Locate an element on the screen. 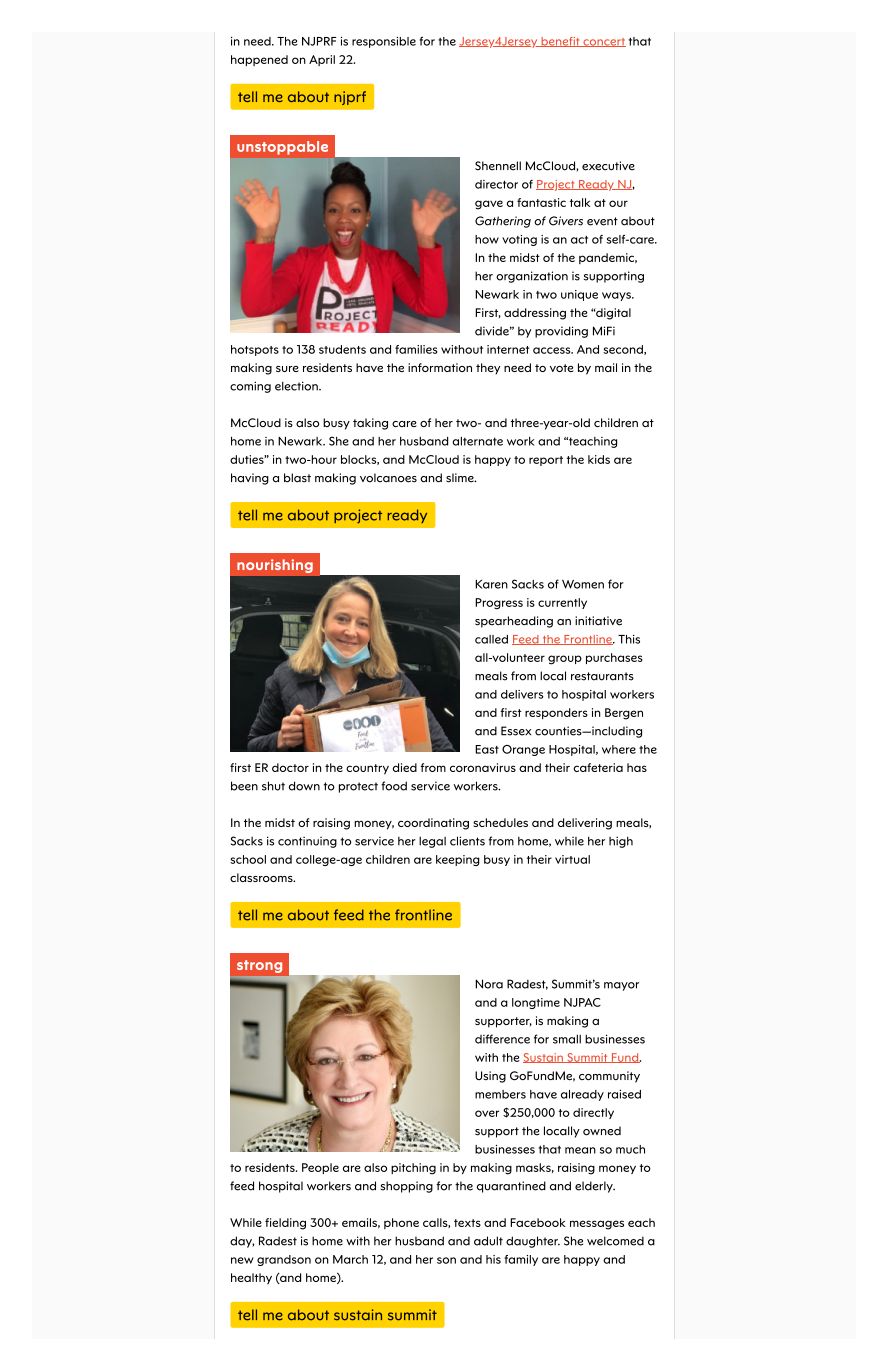 The height and width of the screenshot is (1372, 888). grandson is located at coordinates (284, 1260).
